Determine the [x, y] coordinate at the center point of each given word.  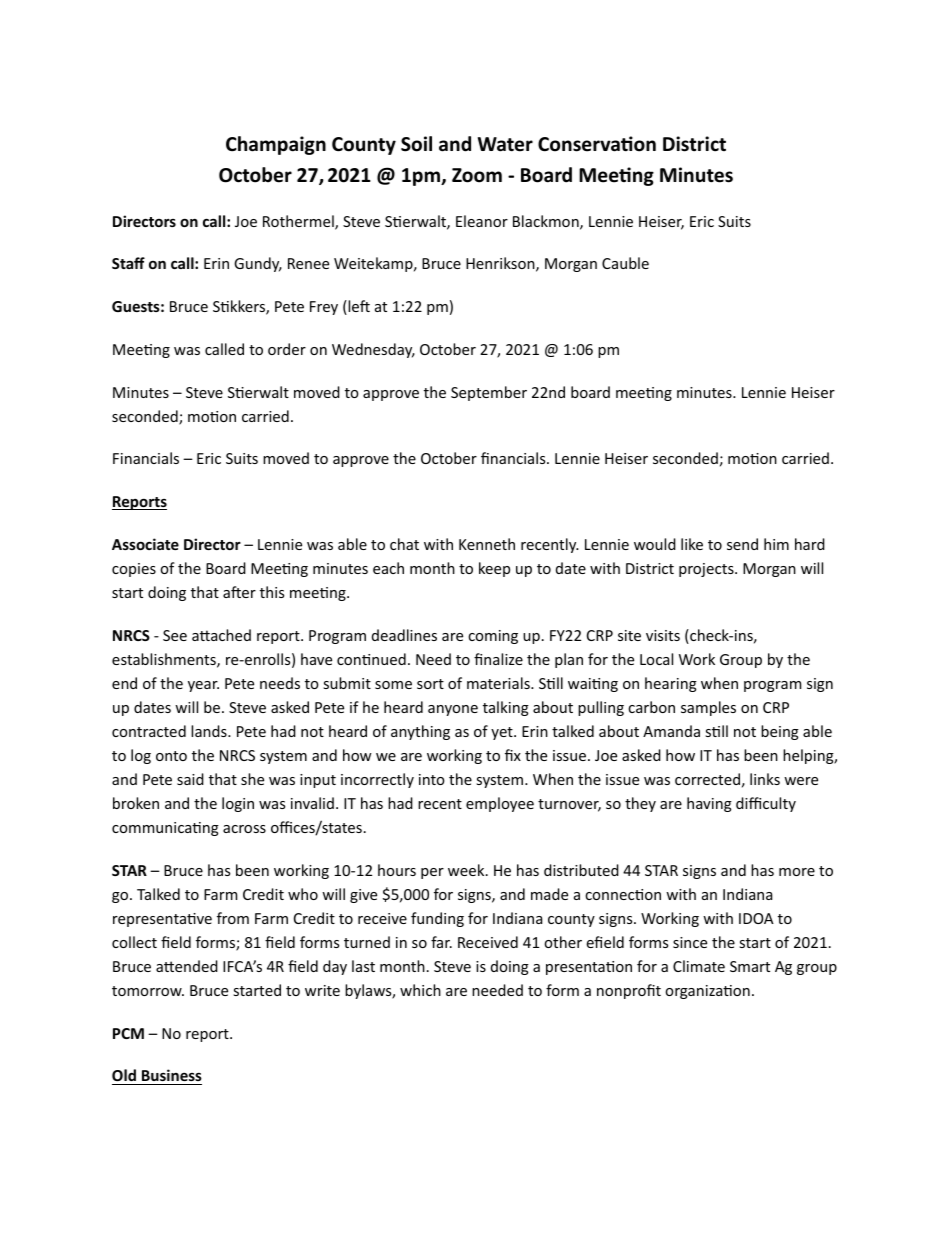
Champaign [276, 145]
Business [172, 1075]
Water [505, 144]
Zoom [477, 175]
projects [707, 570]
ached [230, 635]
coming [493, 637]
